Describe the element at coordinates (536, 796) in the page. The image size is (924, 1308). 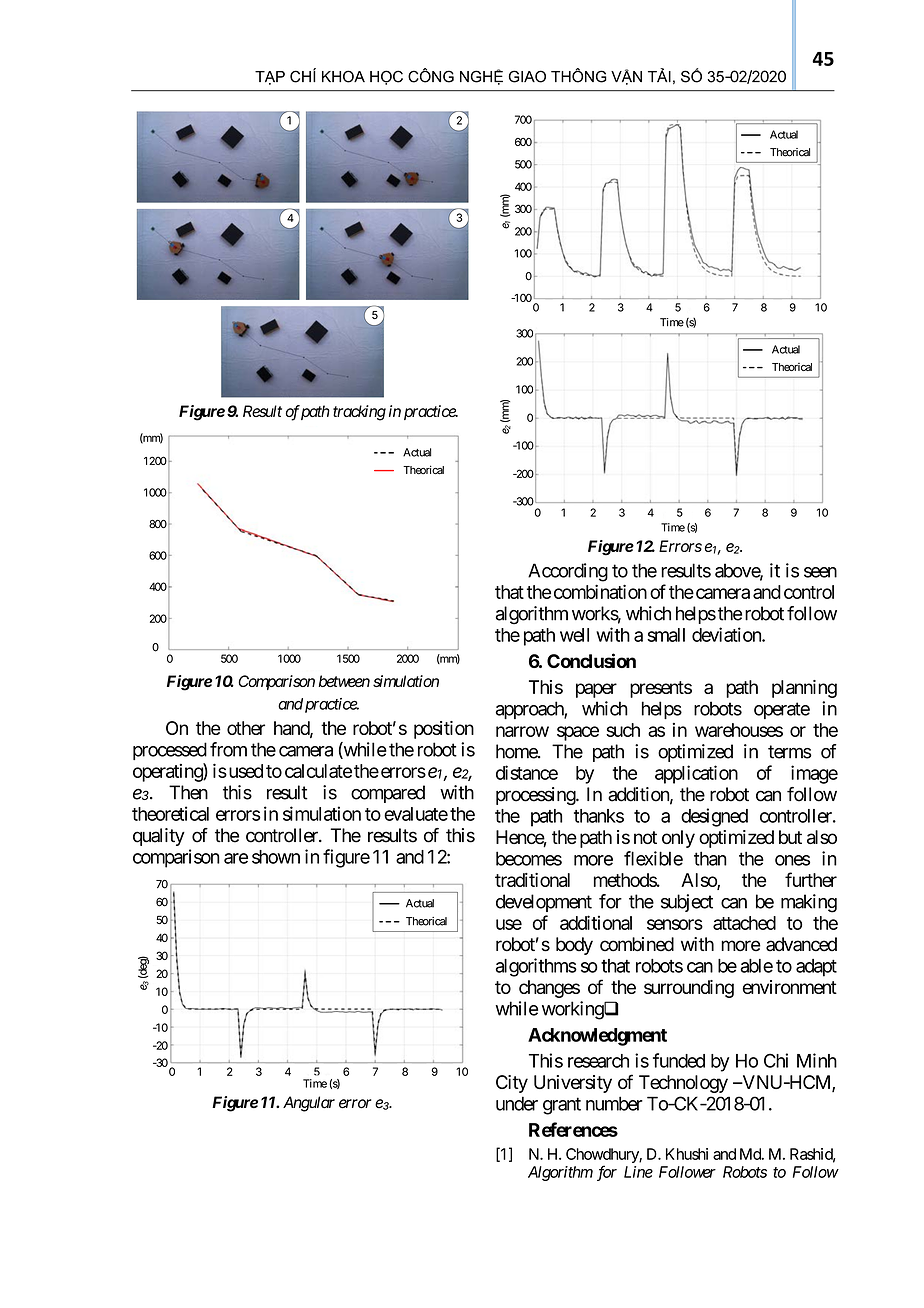
I see `processing` at that location.
